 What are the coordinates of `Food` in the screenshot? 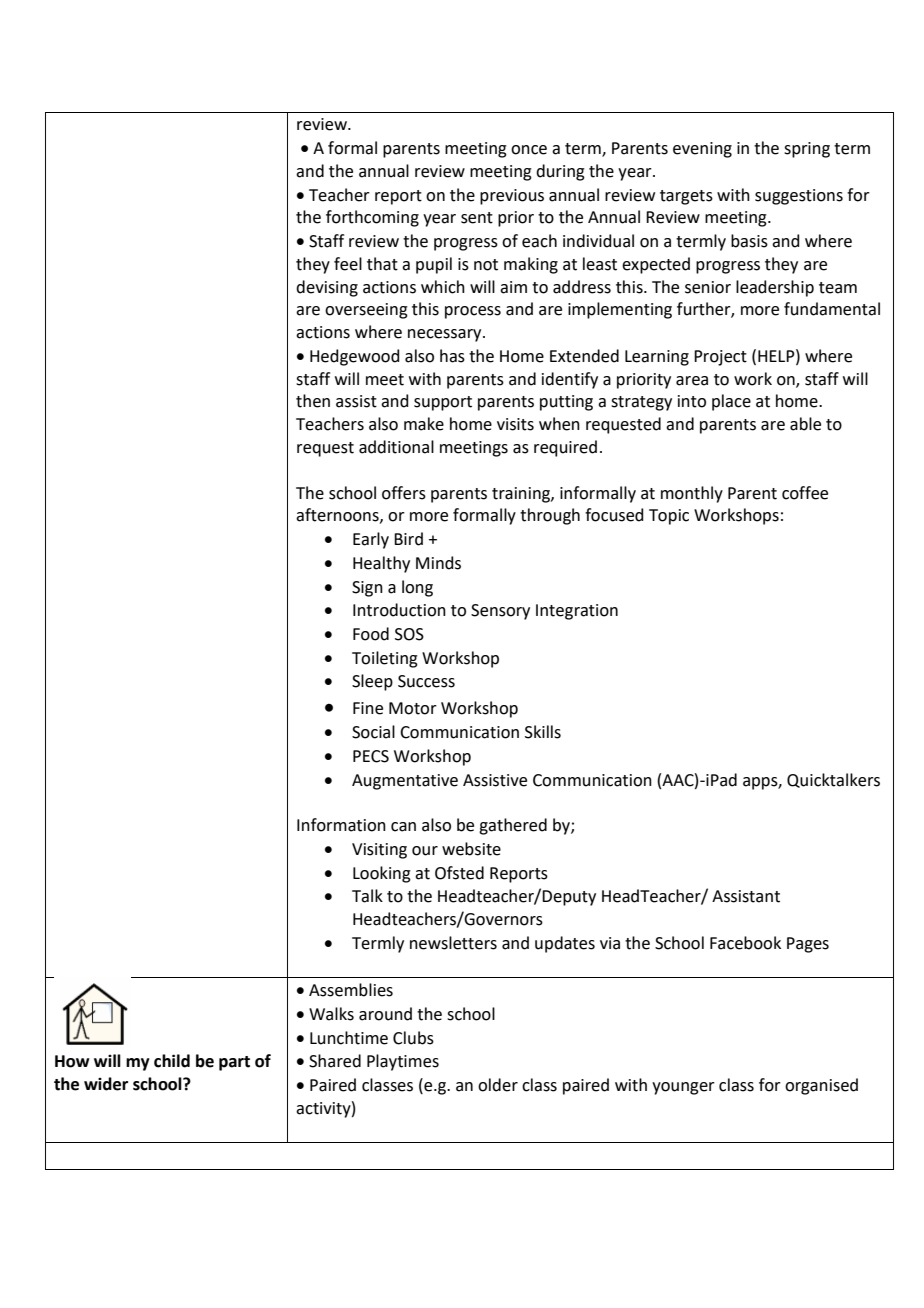 It's located at (371, 634).
